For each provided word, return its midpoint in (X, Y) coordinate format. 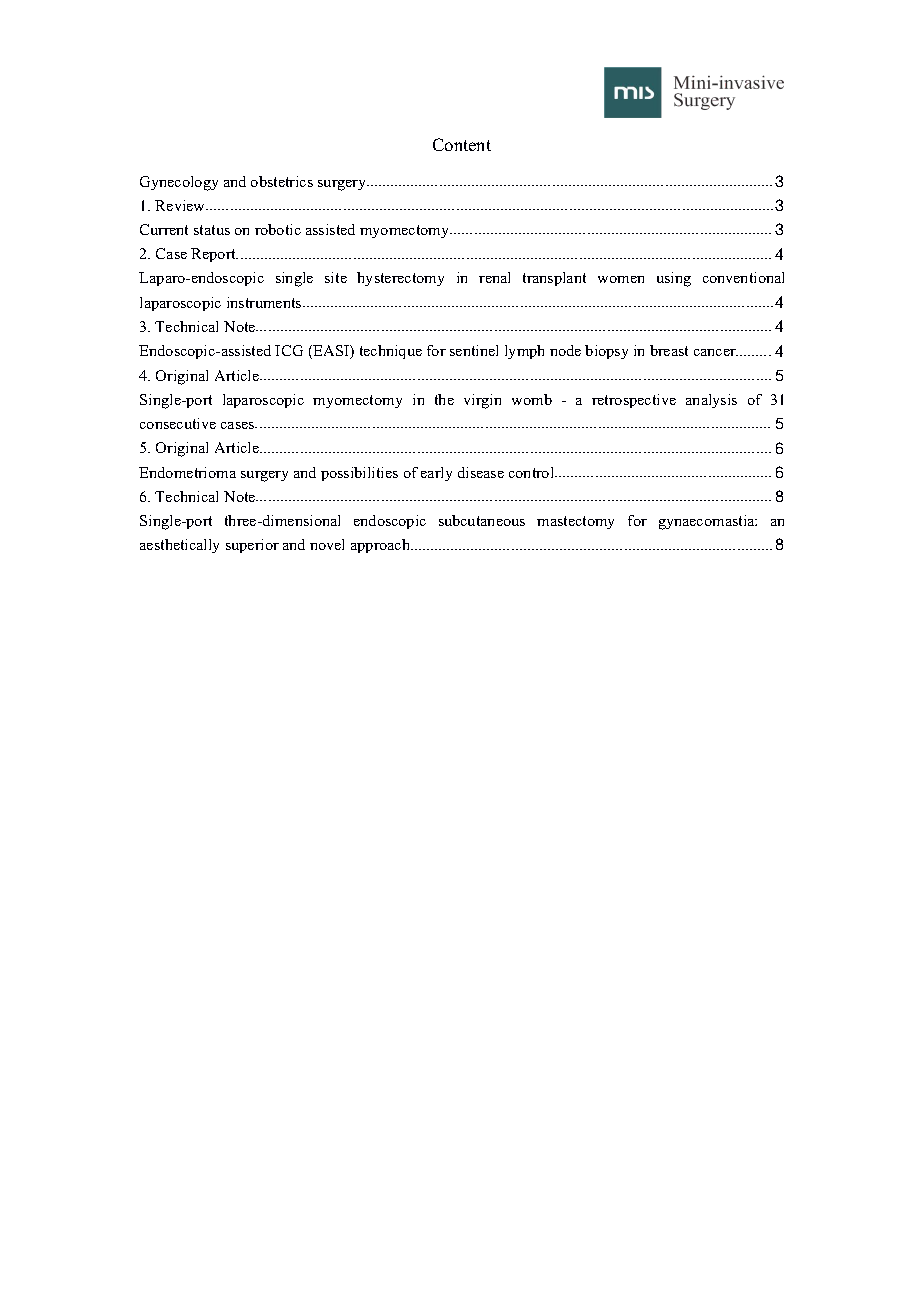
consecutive (178, 423)
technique (391, 352)
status (212, 230)
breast (669, 350)
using (674, 279)
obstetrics (282, 181)
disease (481, 472)
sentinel (474, 350)
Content (462, 144)
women (621, 279)
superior (252, 546)
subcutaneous (482, 520)
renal (494, 277)
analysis (711, 401)
